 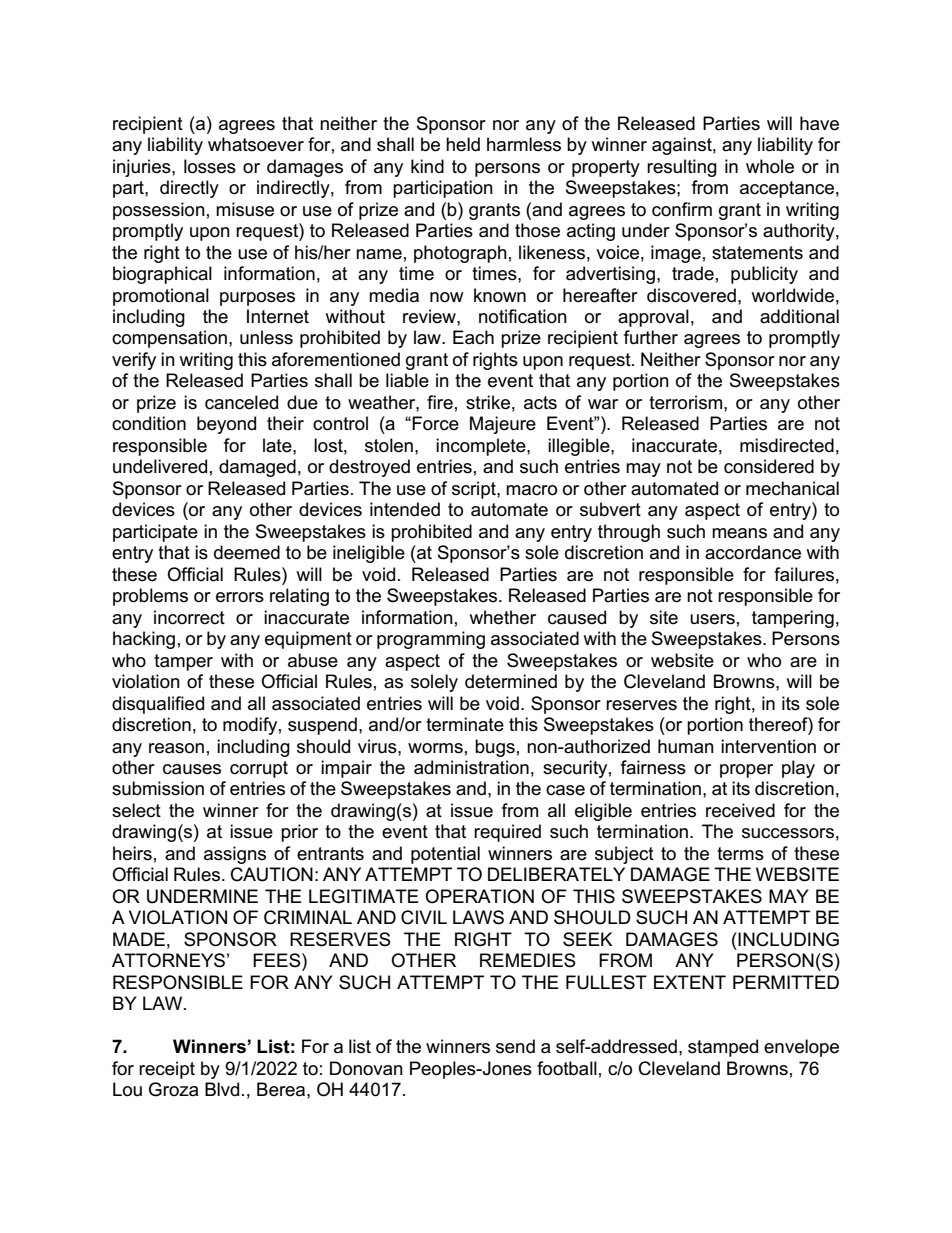 I want to click on terms, so click(x=740, y=854).
